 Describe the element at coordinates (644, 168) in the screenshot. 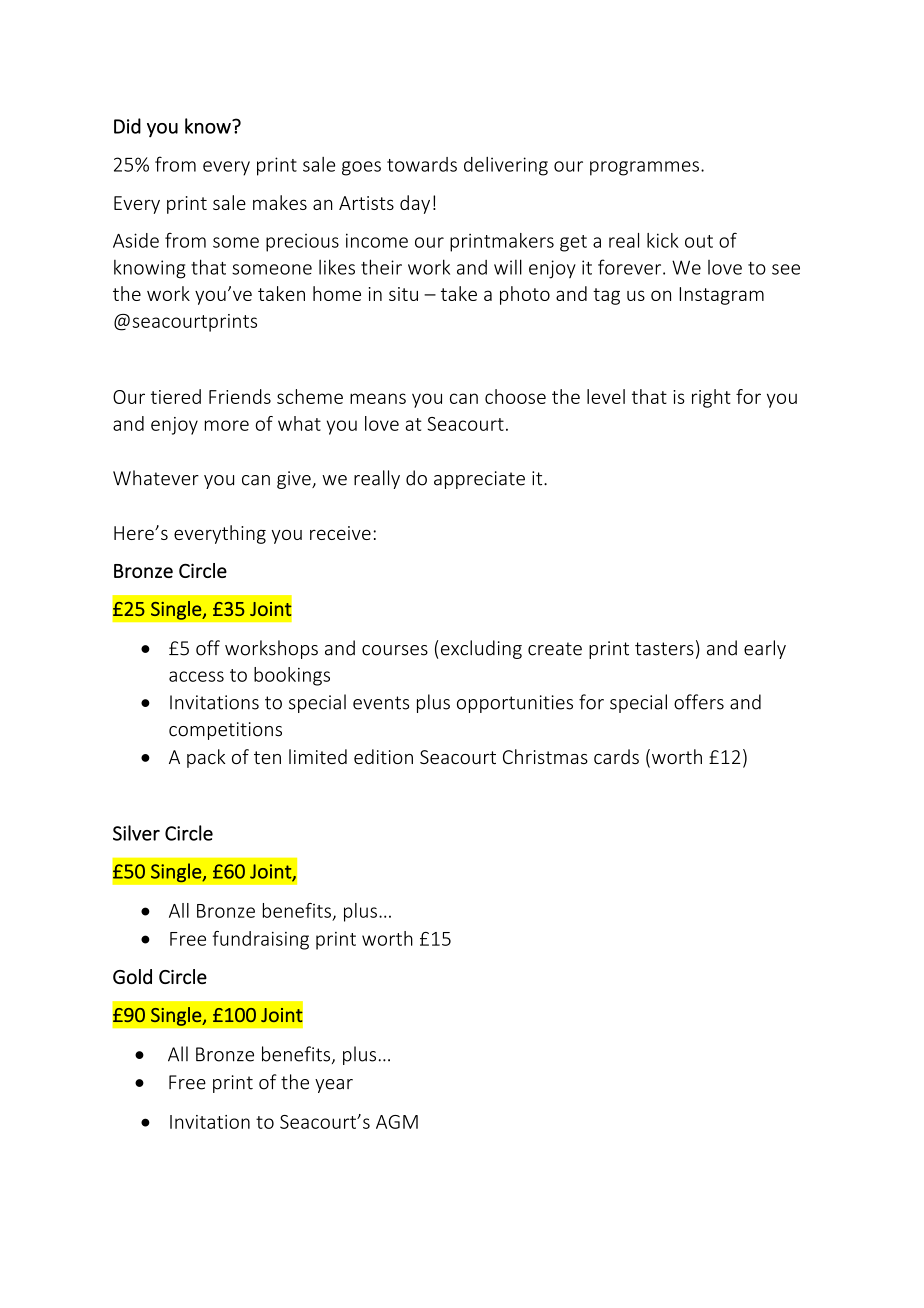

I see `programmes` at that location.
